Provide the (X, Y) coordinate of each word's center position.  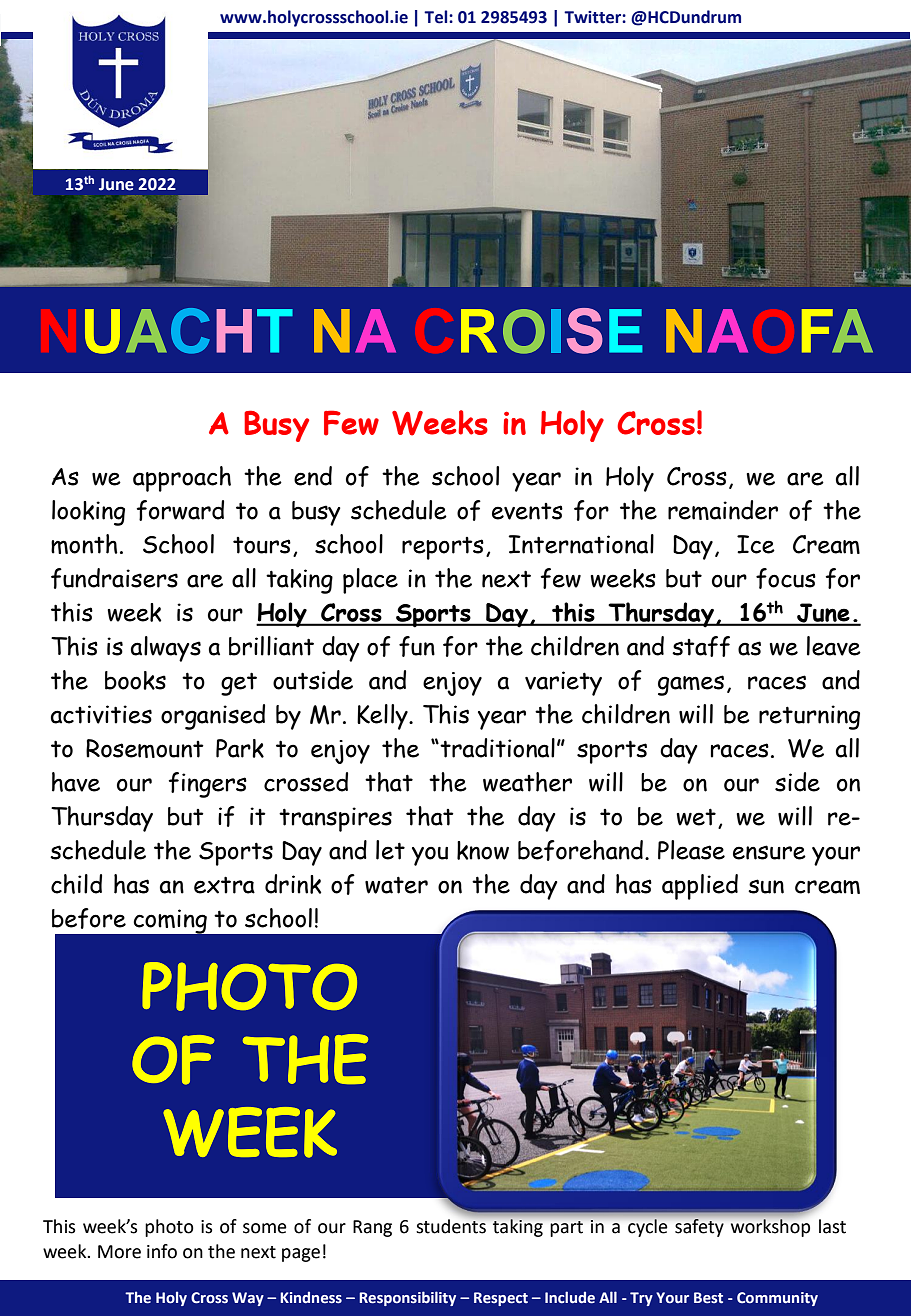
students (452, 1225)
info (162, 1251)
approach (182, 479)
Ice (756, 544)
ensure (769, 852)
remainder (723, 510)
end (313, 476)
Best (708, 1298)
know (483, 850)
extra (224, 885)
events (527, 511)
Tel (437, 17)
